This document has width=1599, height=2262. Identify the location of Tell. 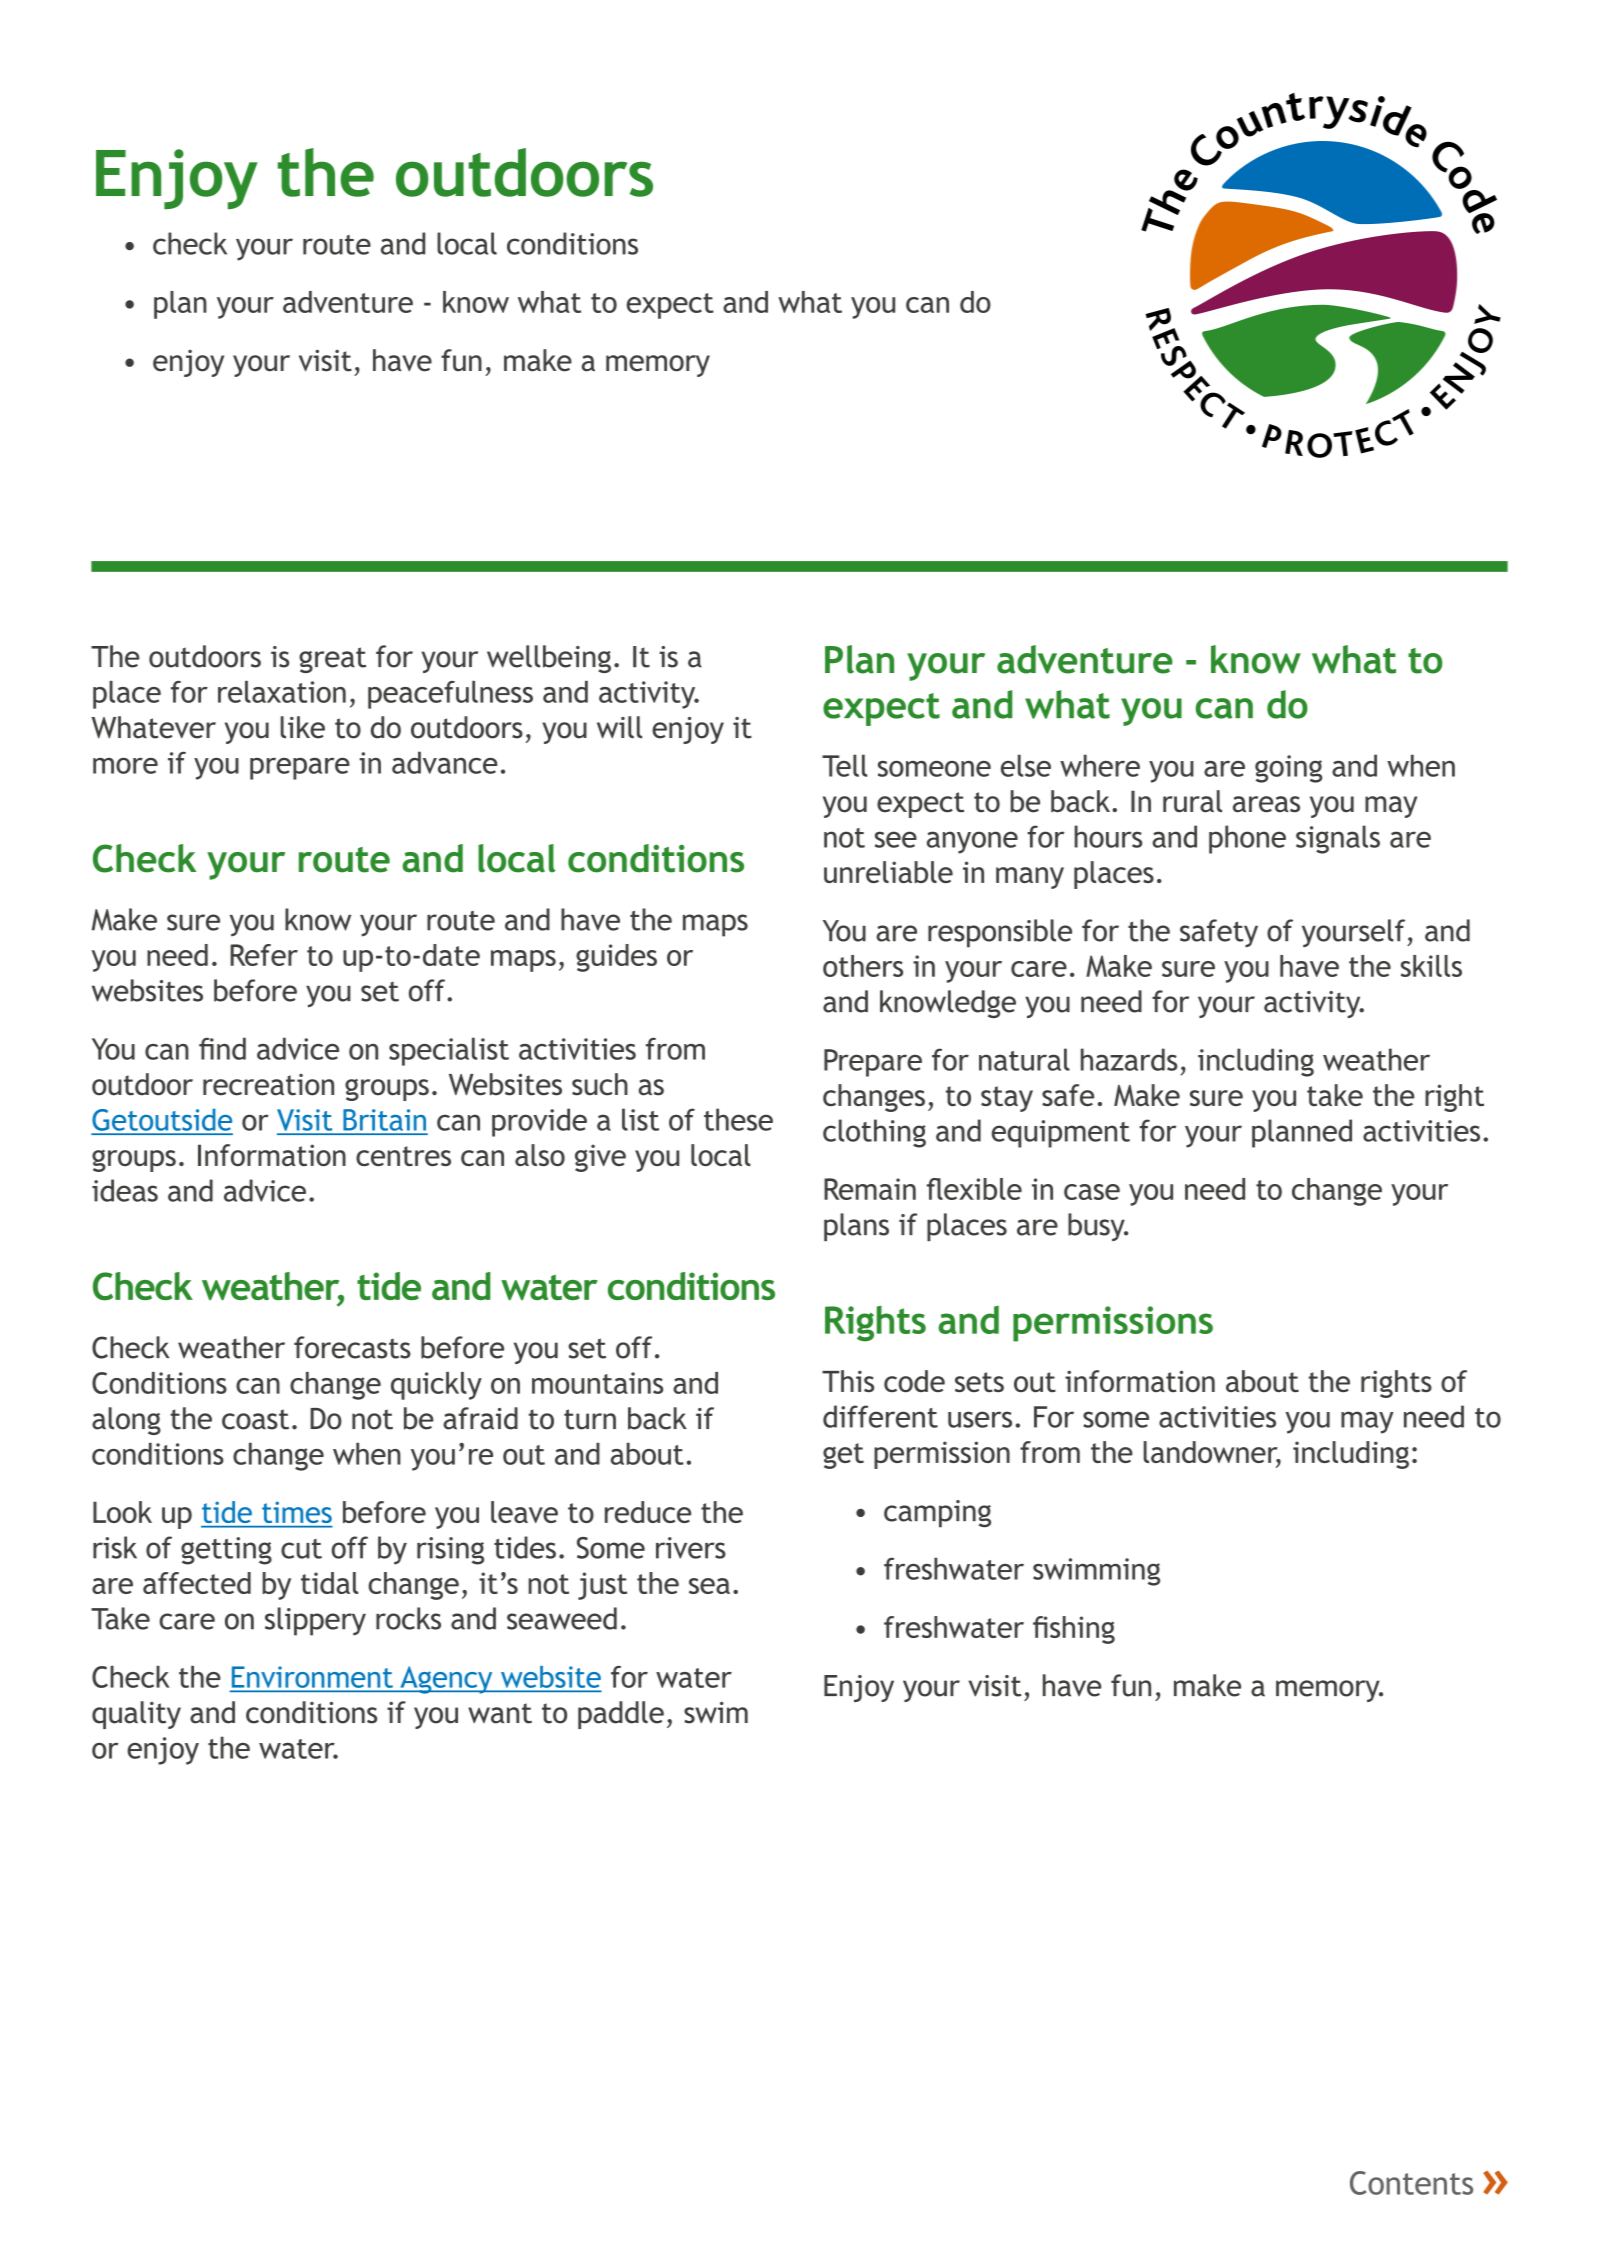
(844, 765).
